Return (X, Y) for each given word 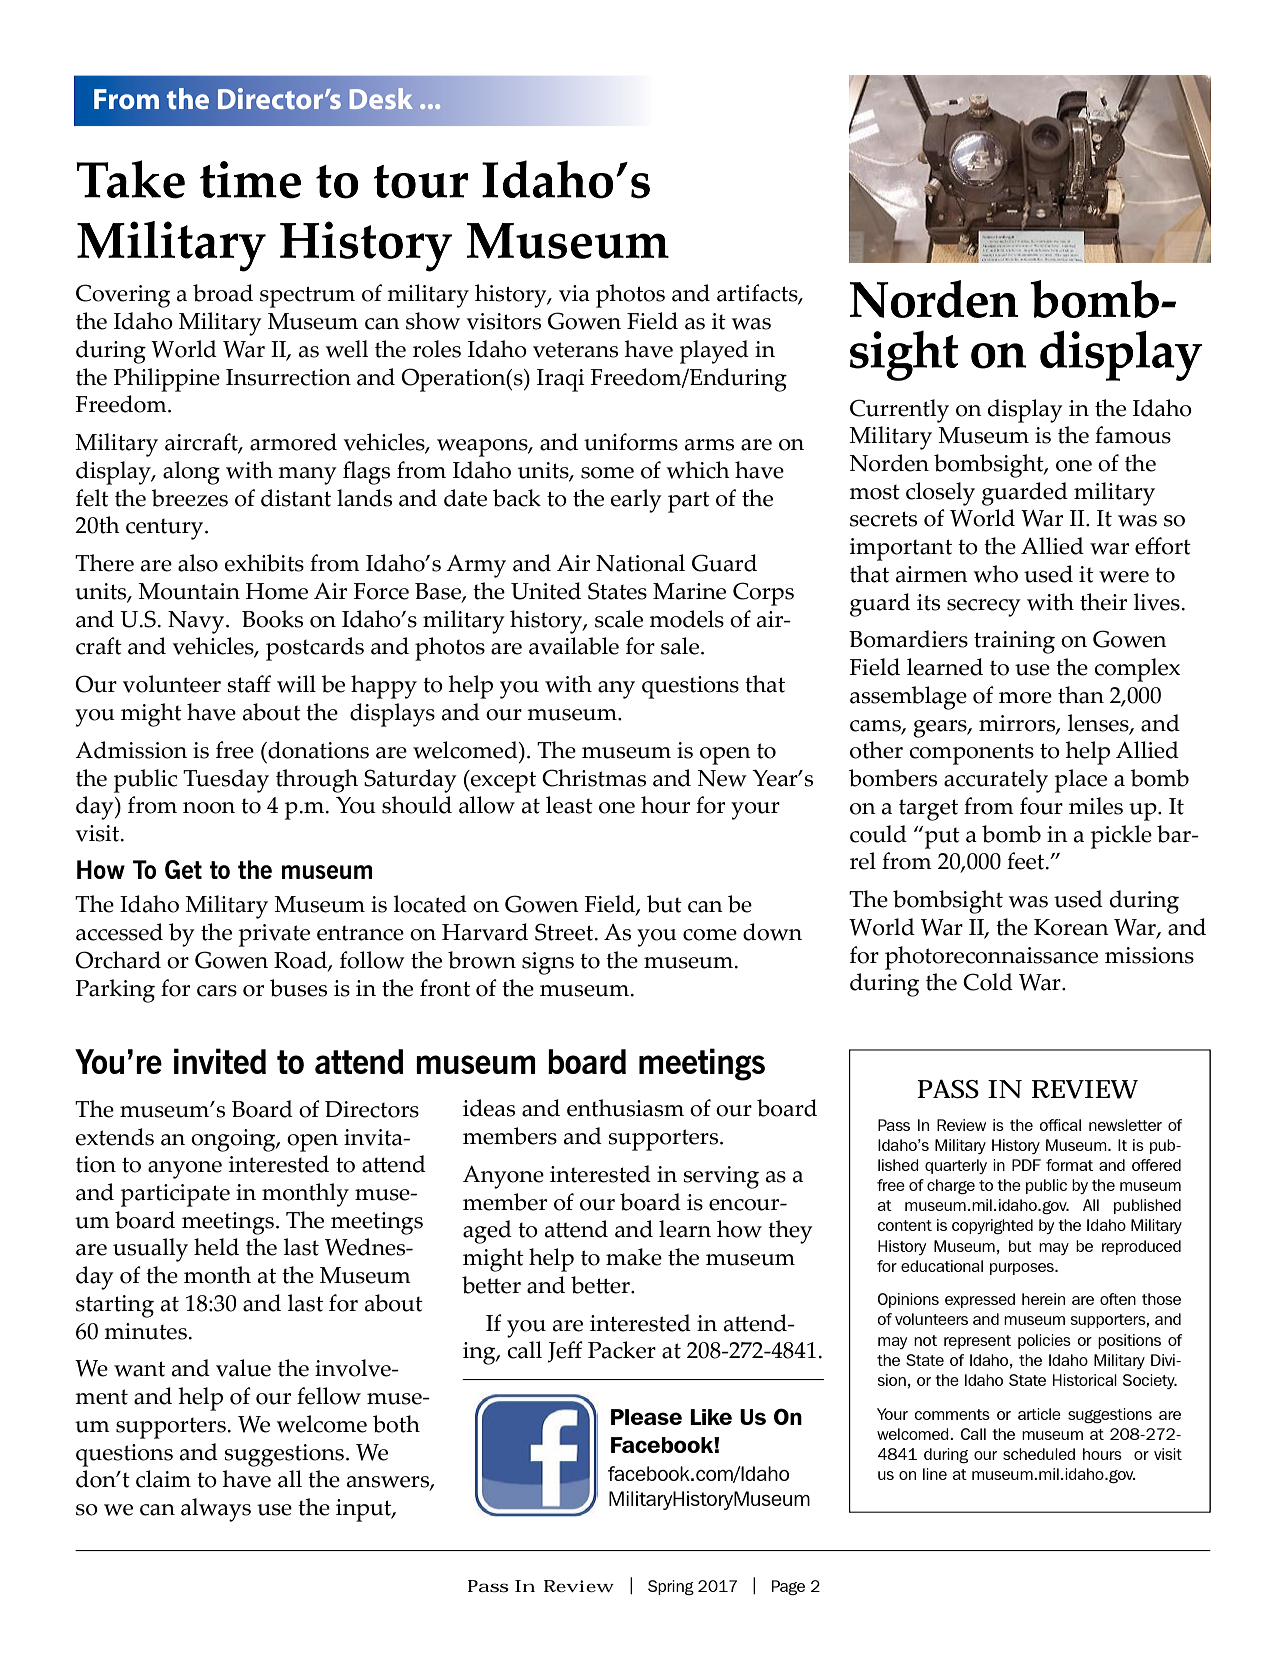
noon (209, 808)
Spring (671, 1587)
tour (421, 182)
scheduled (1039, 1454)
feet (1027, 861)
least (569, 805)
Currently (899, 411)
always (216, 1510)
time (250, 180)
